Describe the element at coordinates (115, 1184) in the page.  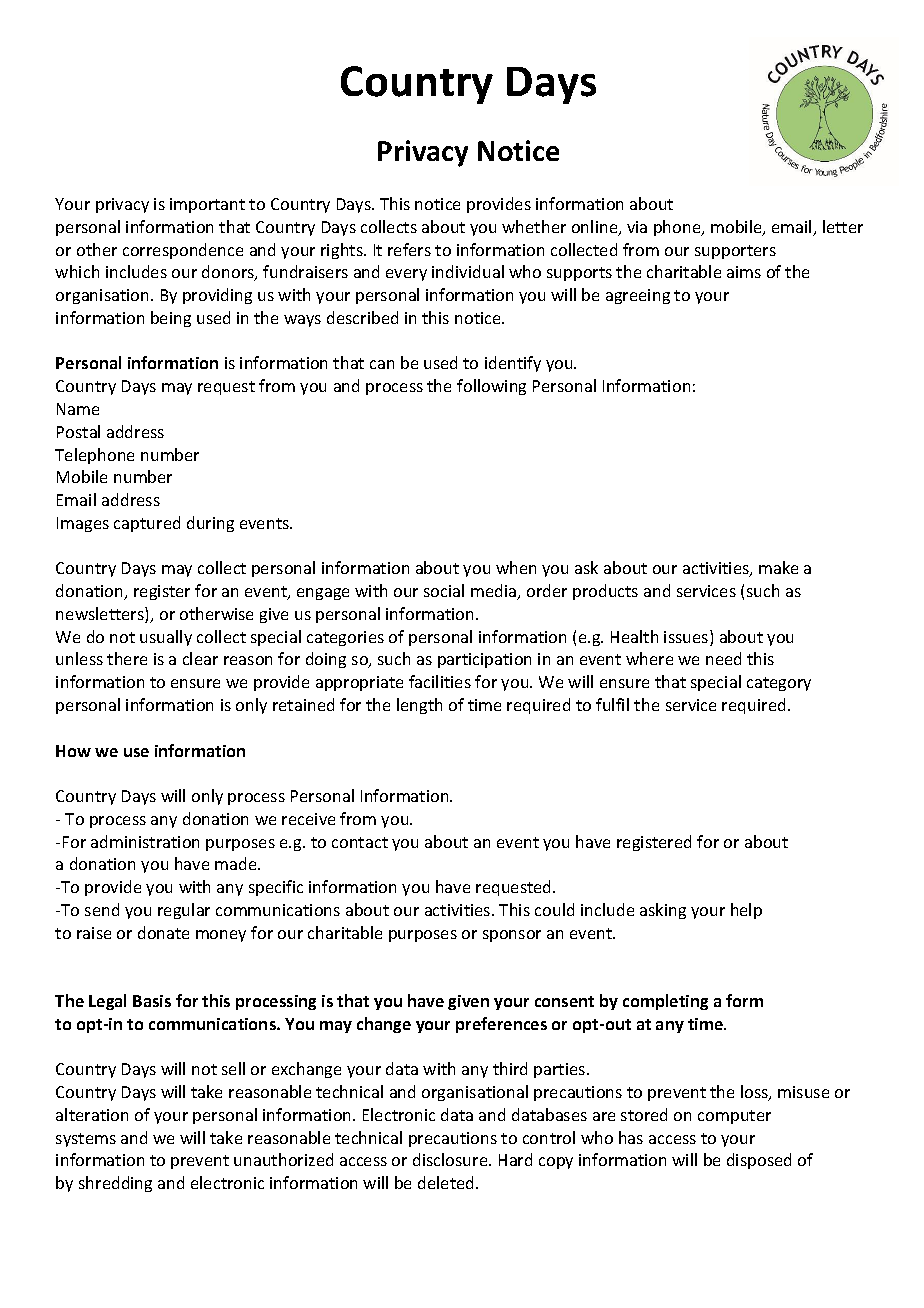
I see `shredding` at that location.
